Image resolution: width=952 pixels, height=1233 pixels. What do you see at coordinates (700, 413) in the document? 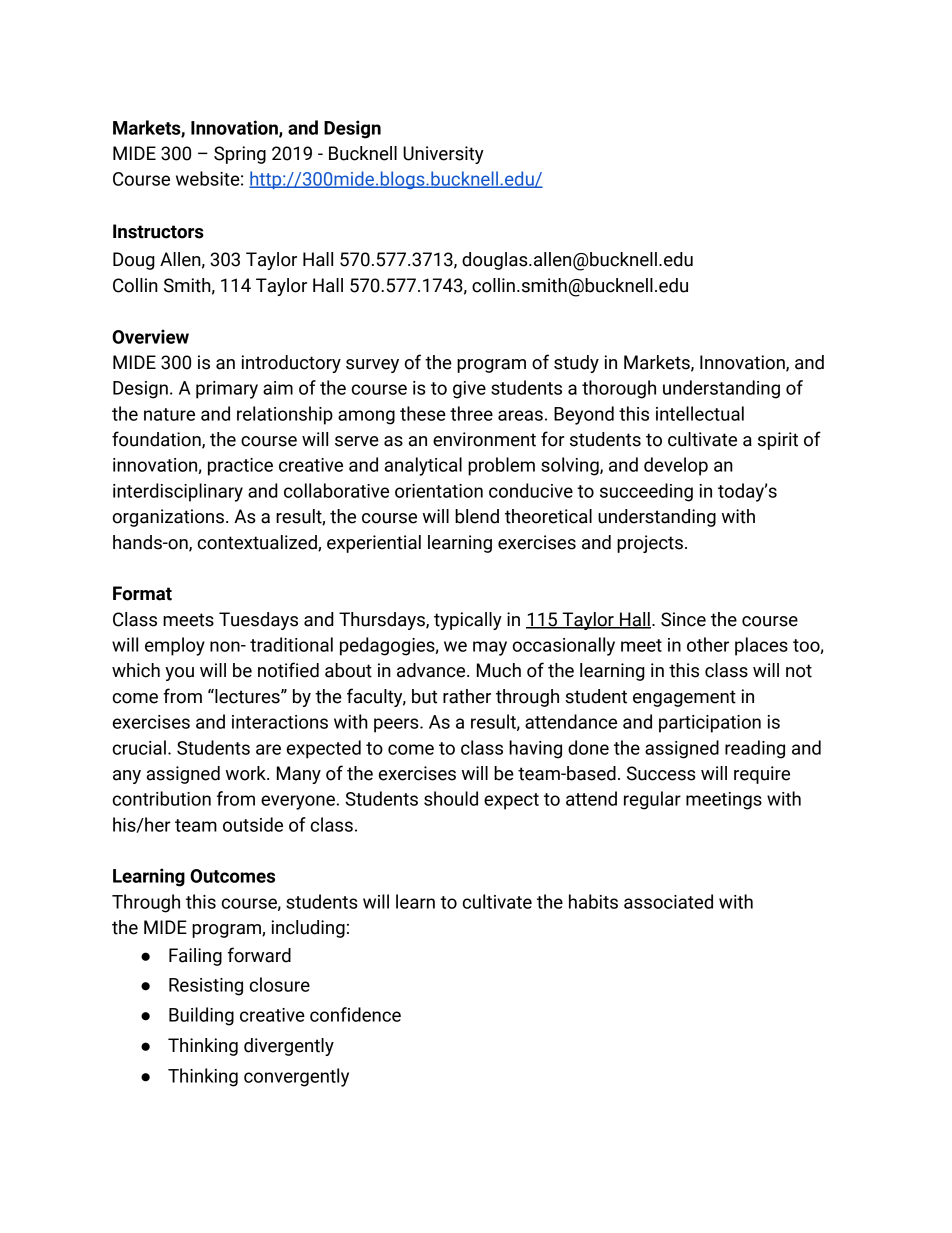
I see `intellectual` at bounding box center [700, 413].
